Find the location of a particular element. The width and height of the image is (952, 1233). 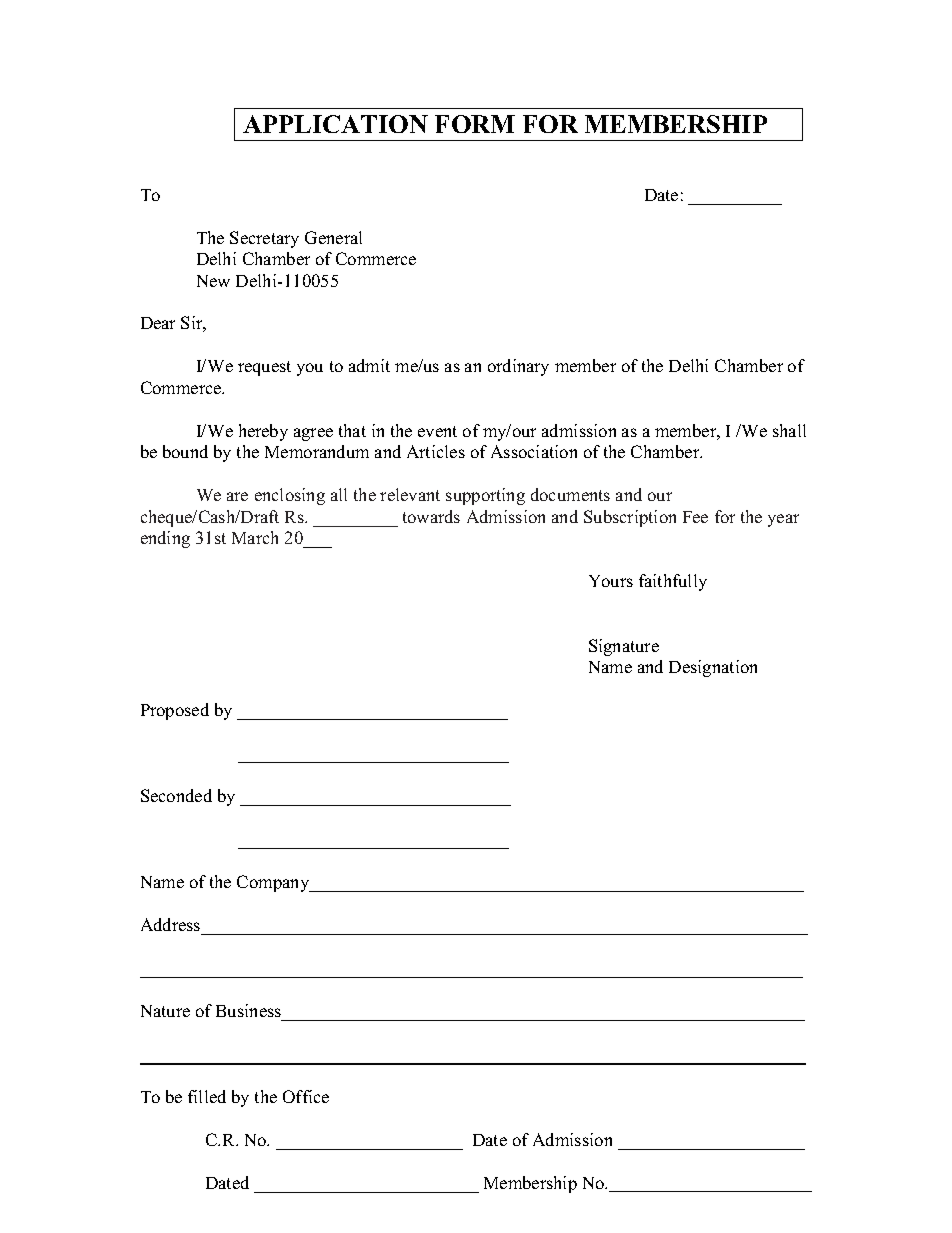

APPLICATION is located at coordinates (335, 124).
